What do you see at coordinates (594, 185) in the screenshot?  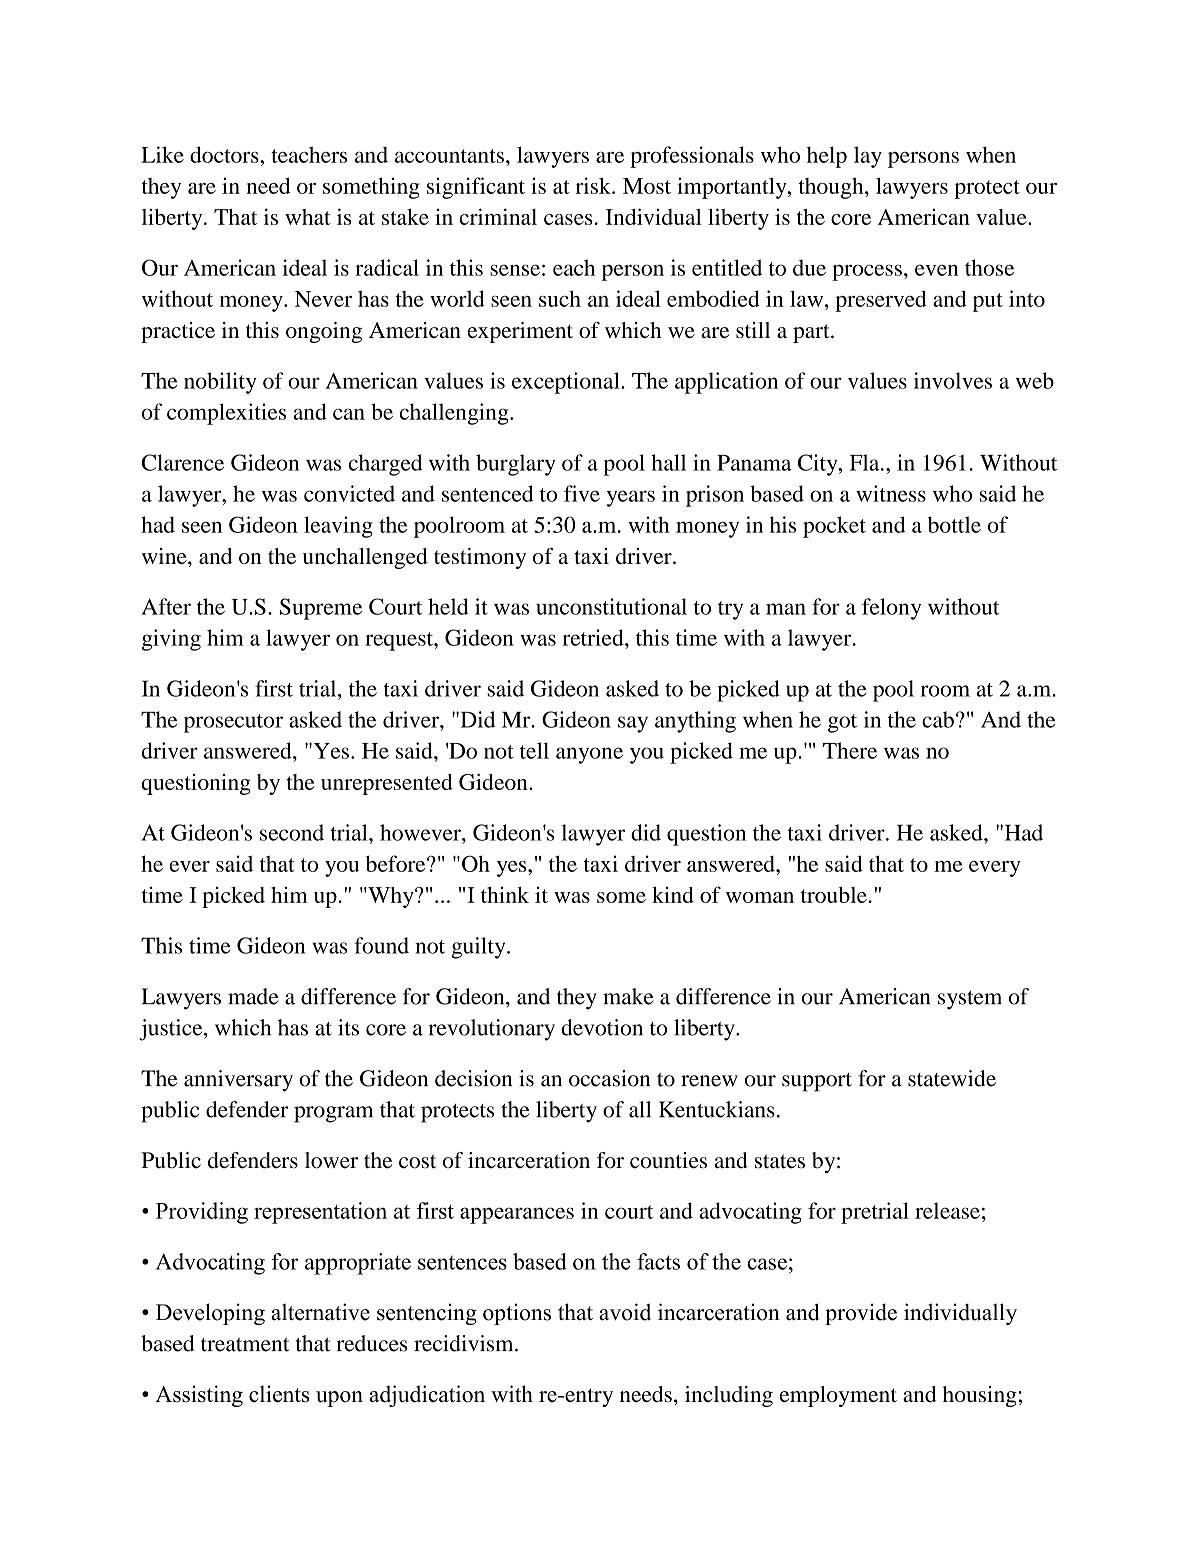 I see `risk` at bounding box center [594, 185].
